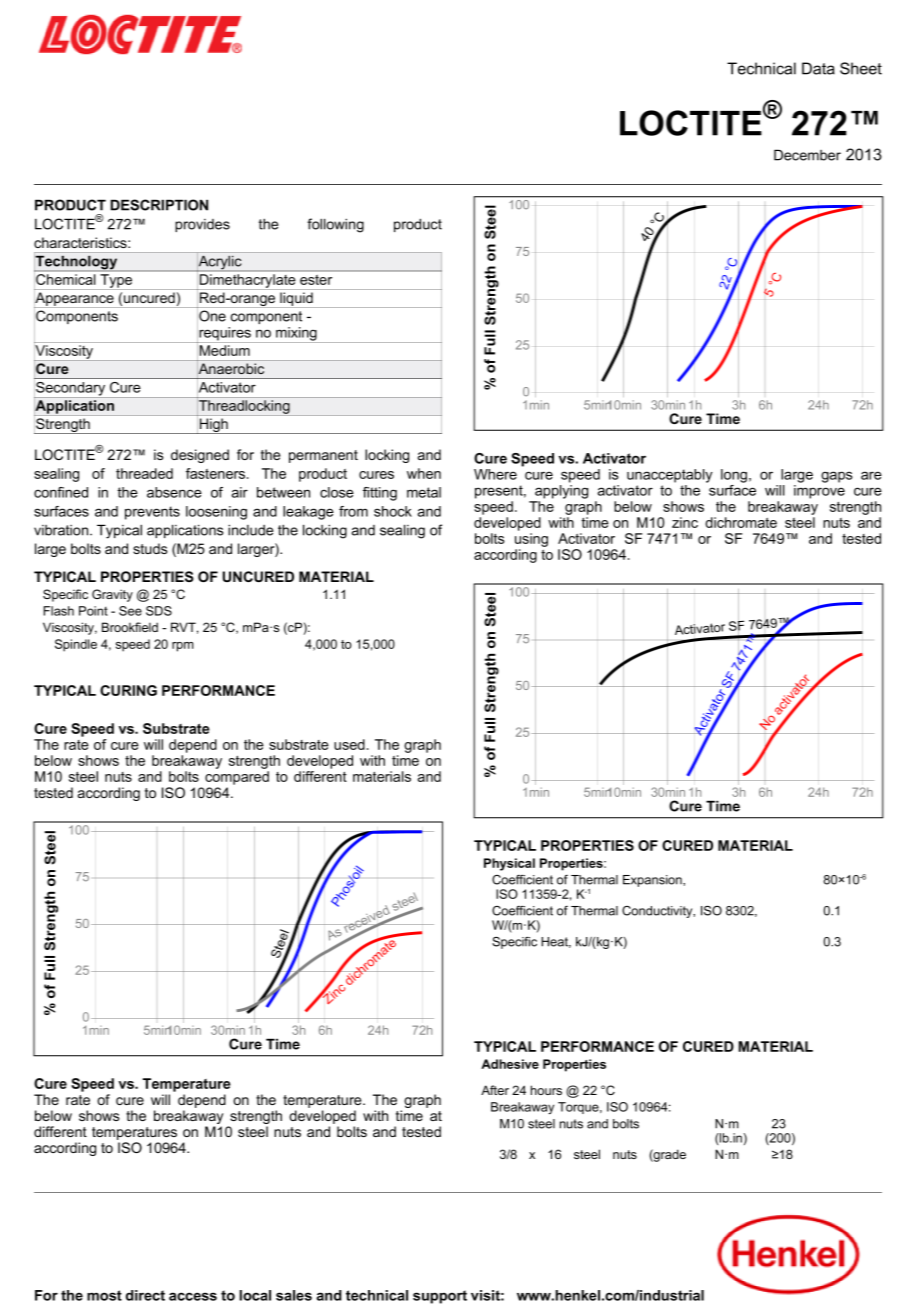  What do you see at coordinates (237, 778) in the document?
I see `compared` at bounding box center [237, 778].
